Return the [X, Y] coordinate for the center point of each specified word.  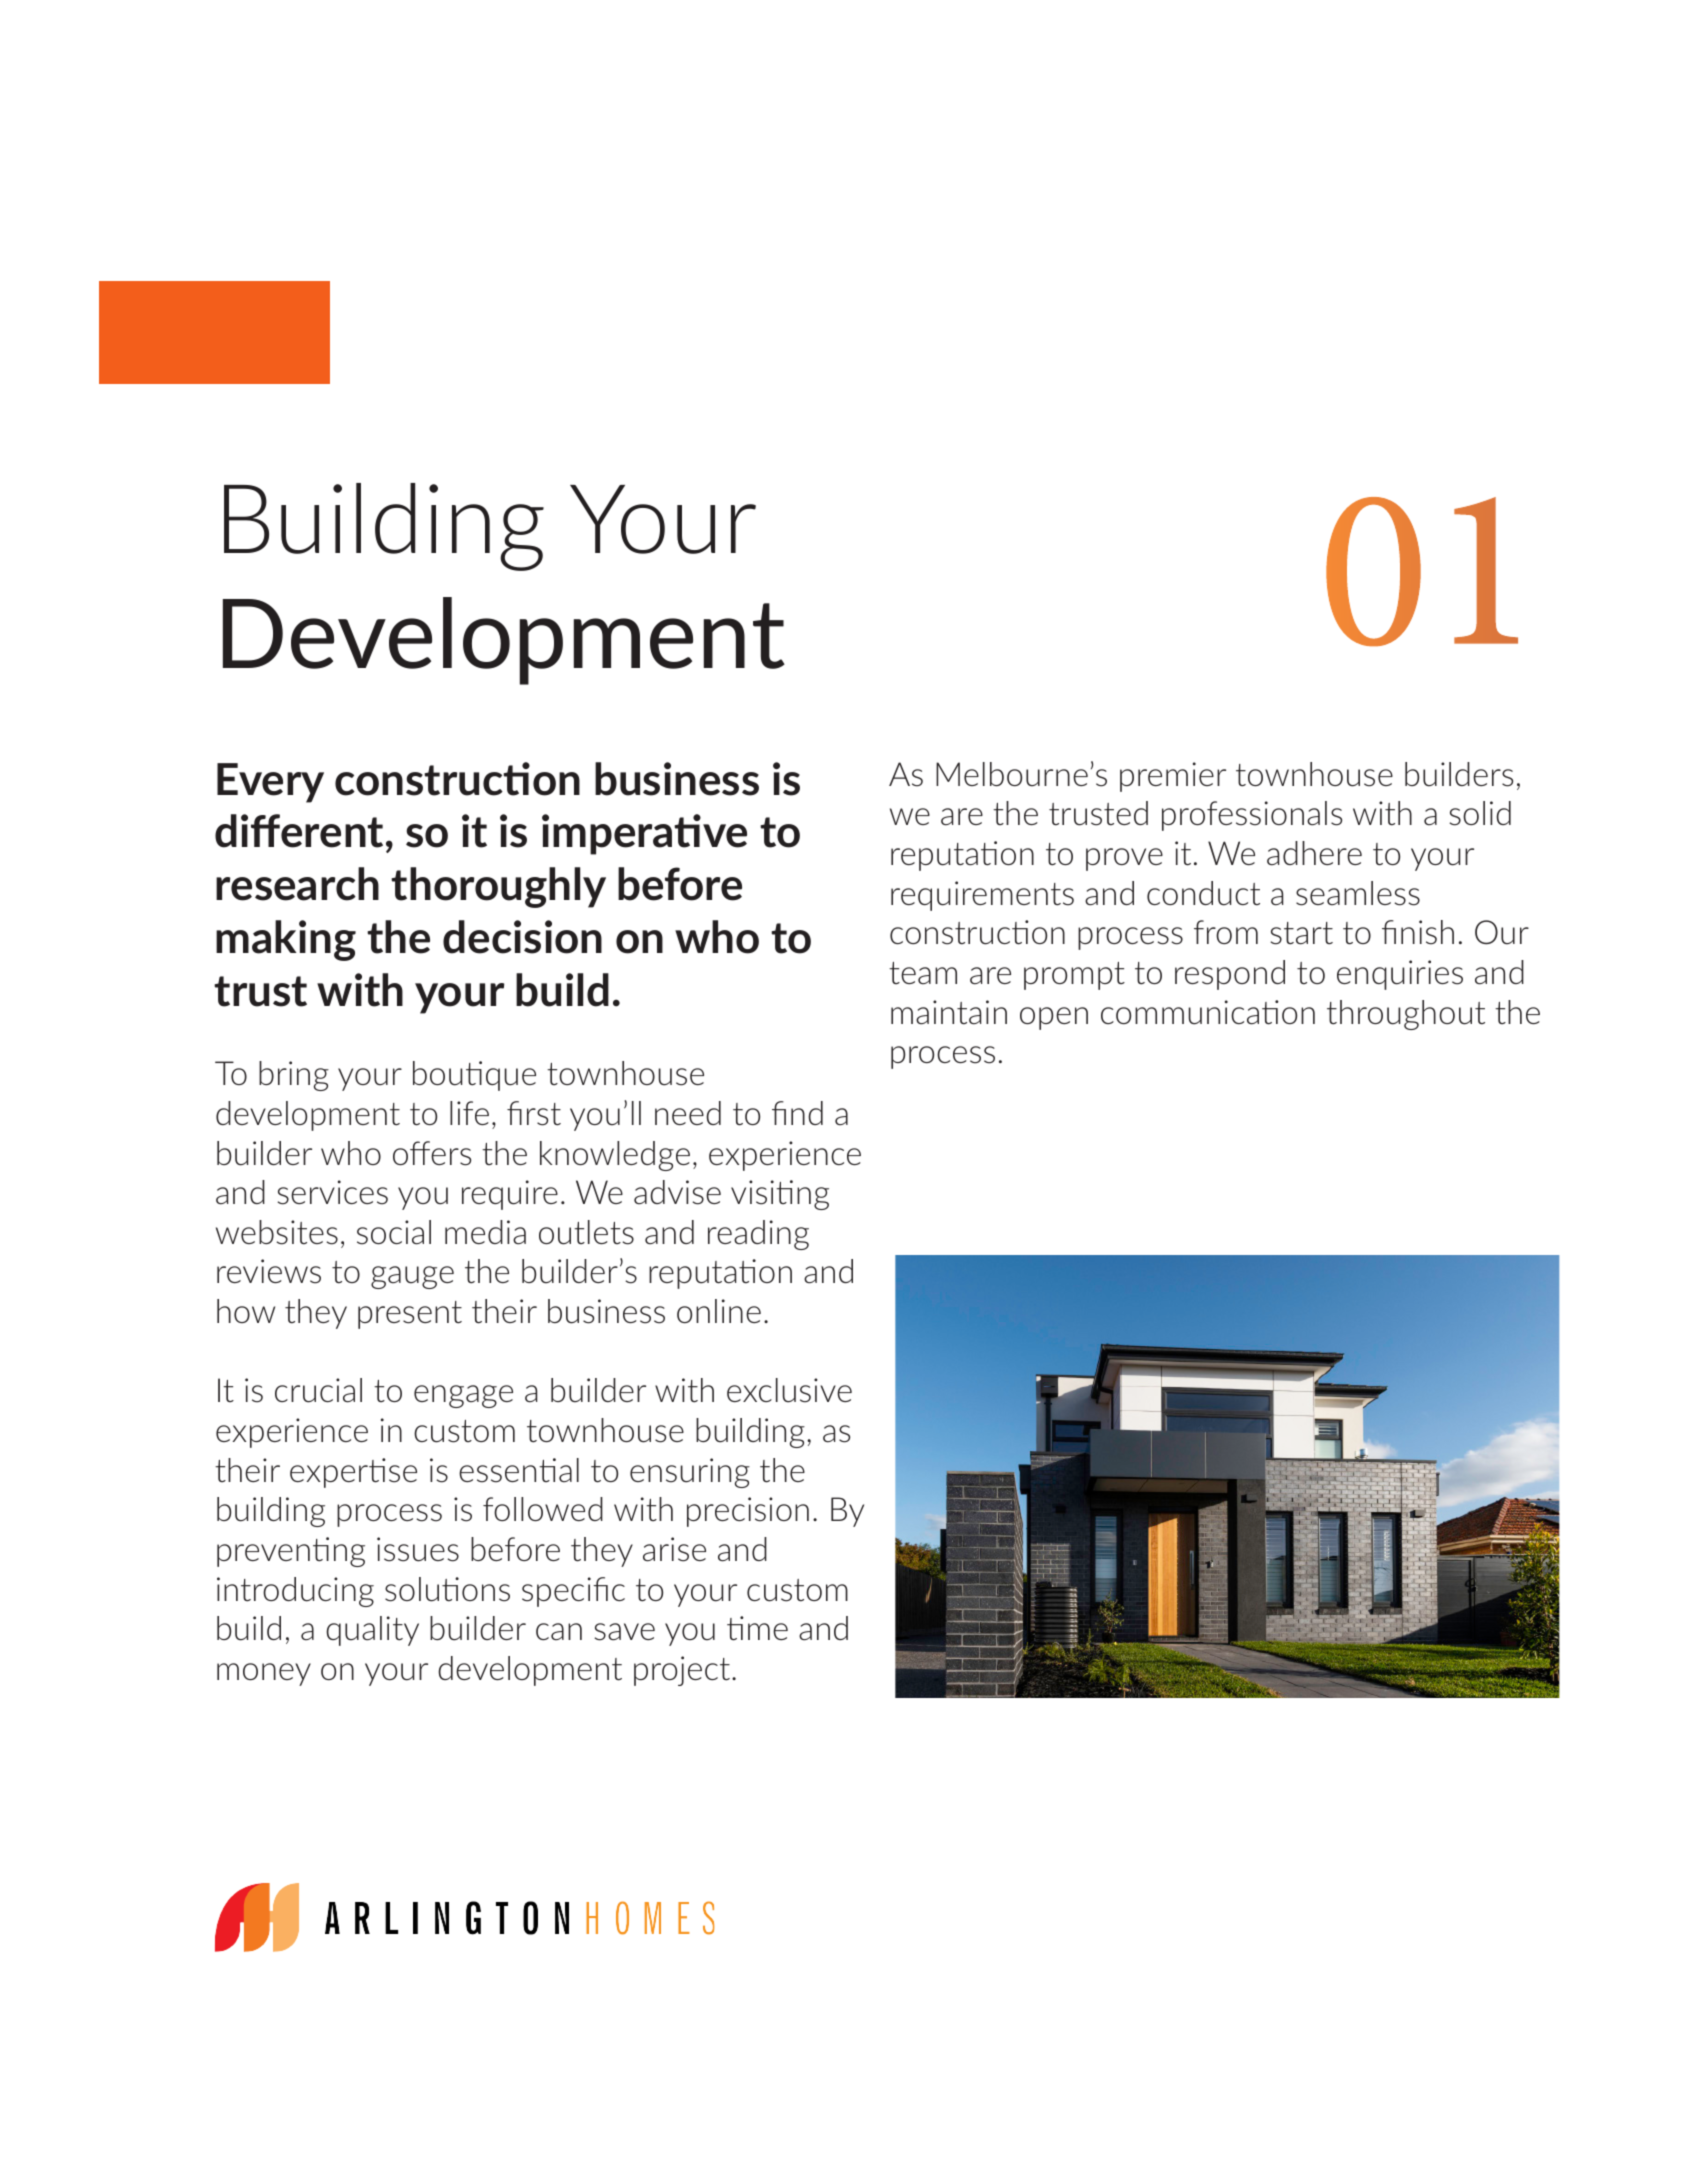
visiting [780, 1195]
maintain [949, 1012]
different [299, 831]
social [394, 1232]
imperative [644, 834]
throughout [1406, 1015]
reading [758, 1235]
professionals [1252, 816]
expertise [353, 1473]
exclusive [789, 1390]
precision [748, 1512]
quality [372, 1631]
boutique [474, 1076]
